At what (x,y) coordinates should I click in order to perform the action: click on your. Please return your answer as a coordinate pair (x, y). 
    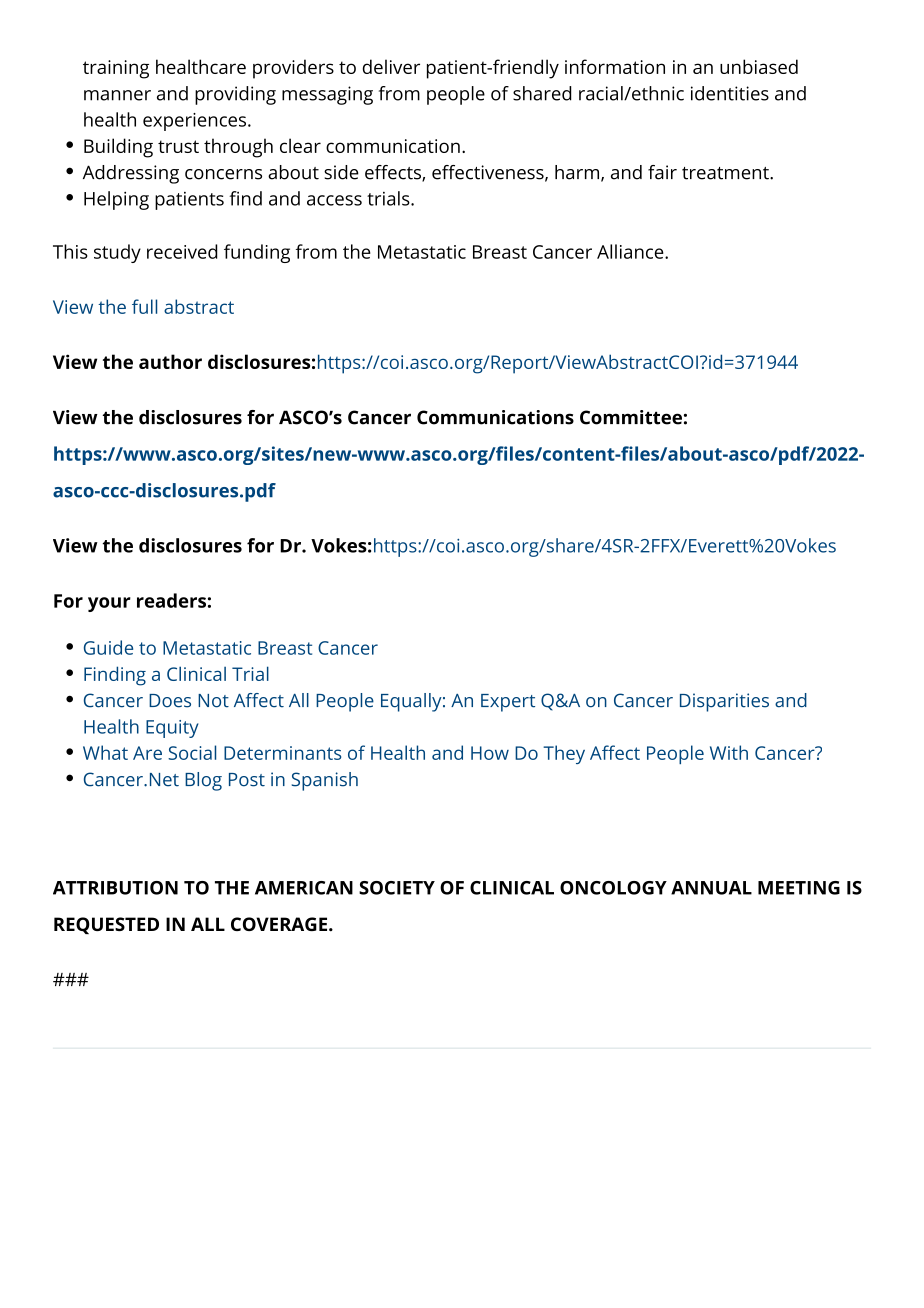
    Looking at the image, I should click on (109, 604).
